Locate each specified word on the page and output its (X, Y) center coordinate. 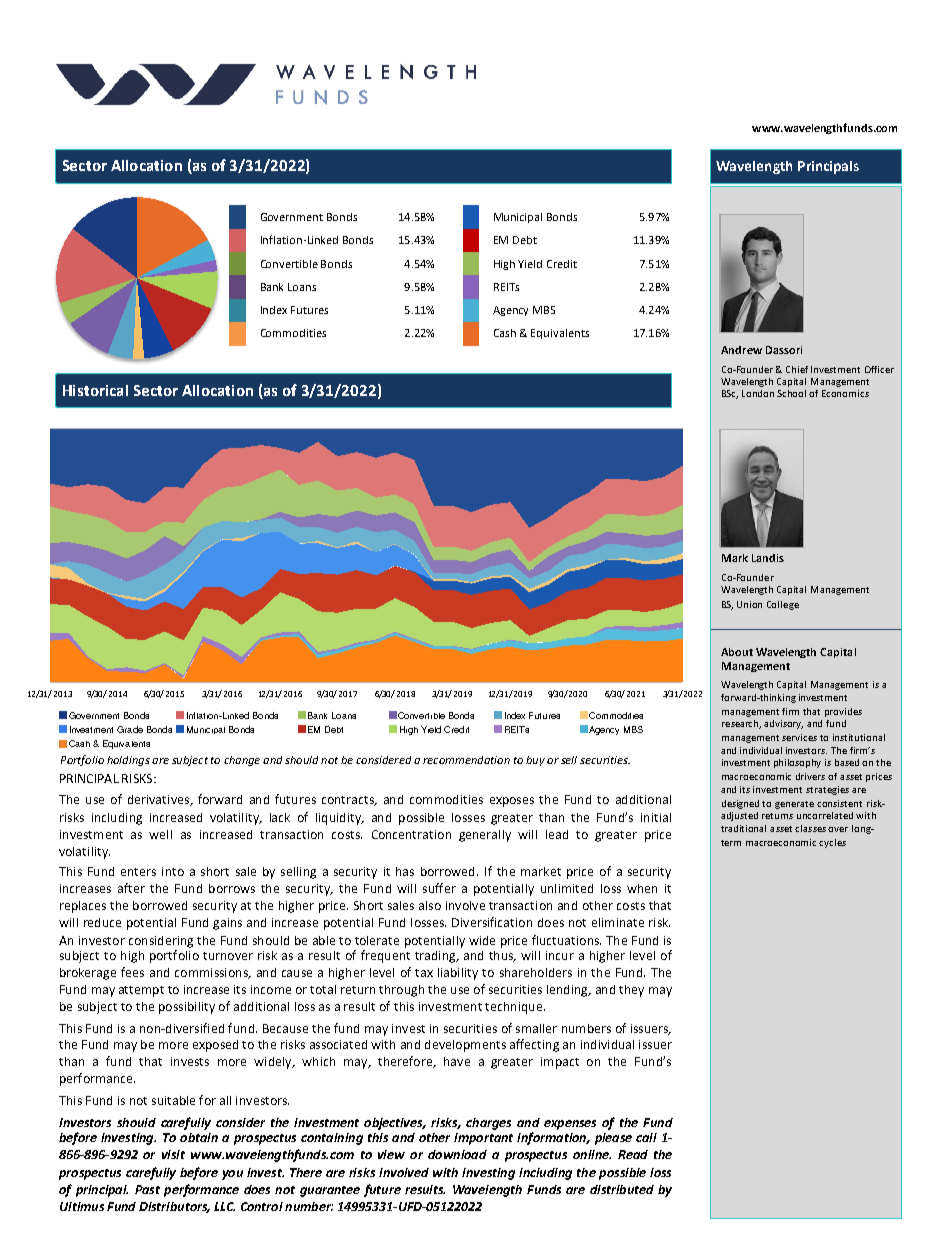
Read (633, 1154)
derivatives (159, 800)
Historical (95, 390)
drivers (810, 776)
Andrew (741, 350)
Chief (797, 369)
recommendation (466, 760)
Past (147, 1189)
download (457, 1154)
